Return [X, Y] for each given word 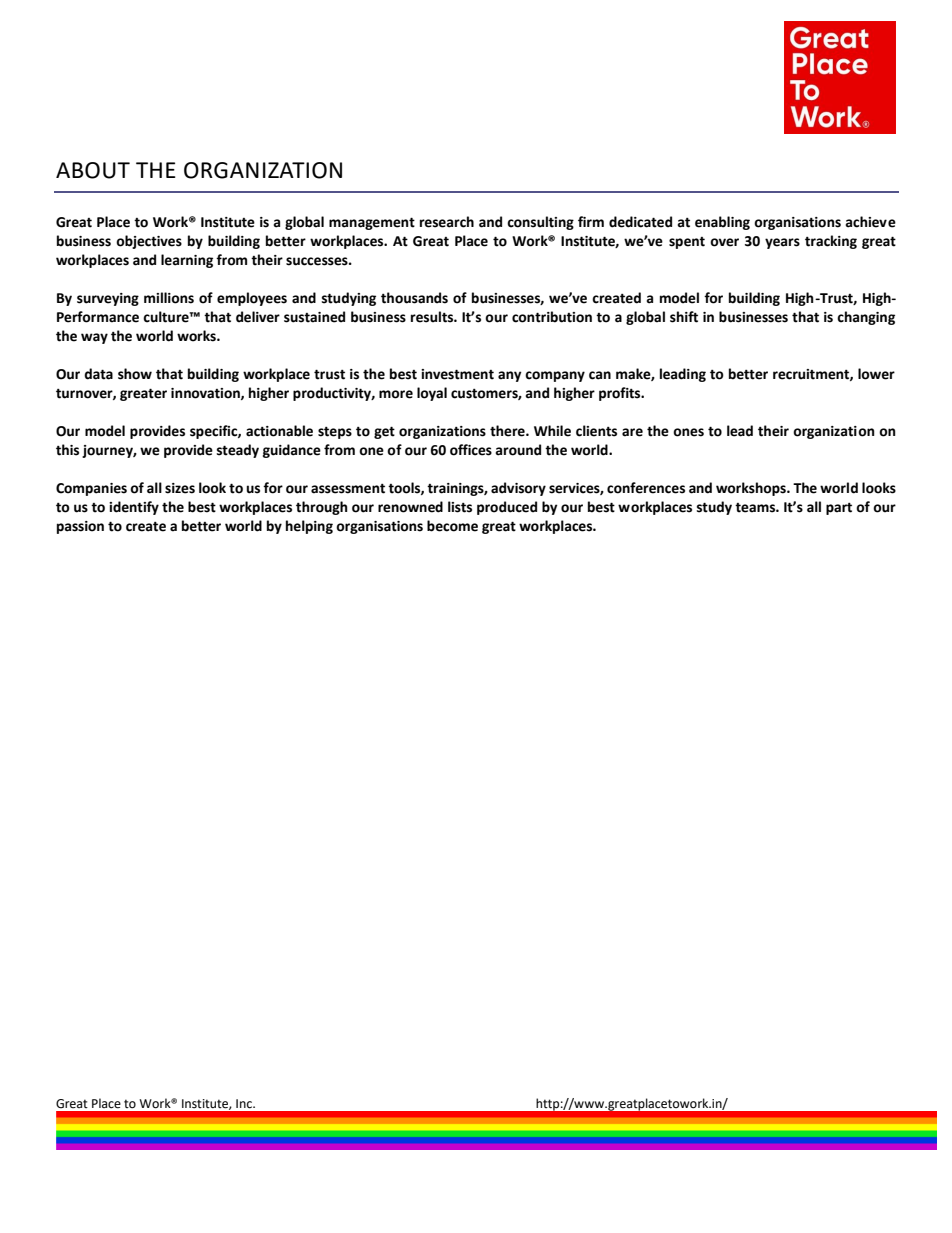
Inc [245, 1104]
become [452, 526]
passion [80, 527]
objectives [149, 242]
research [447, 222]
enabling [722, 223]
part [839, 509]
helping [309, 527]
